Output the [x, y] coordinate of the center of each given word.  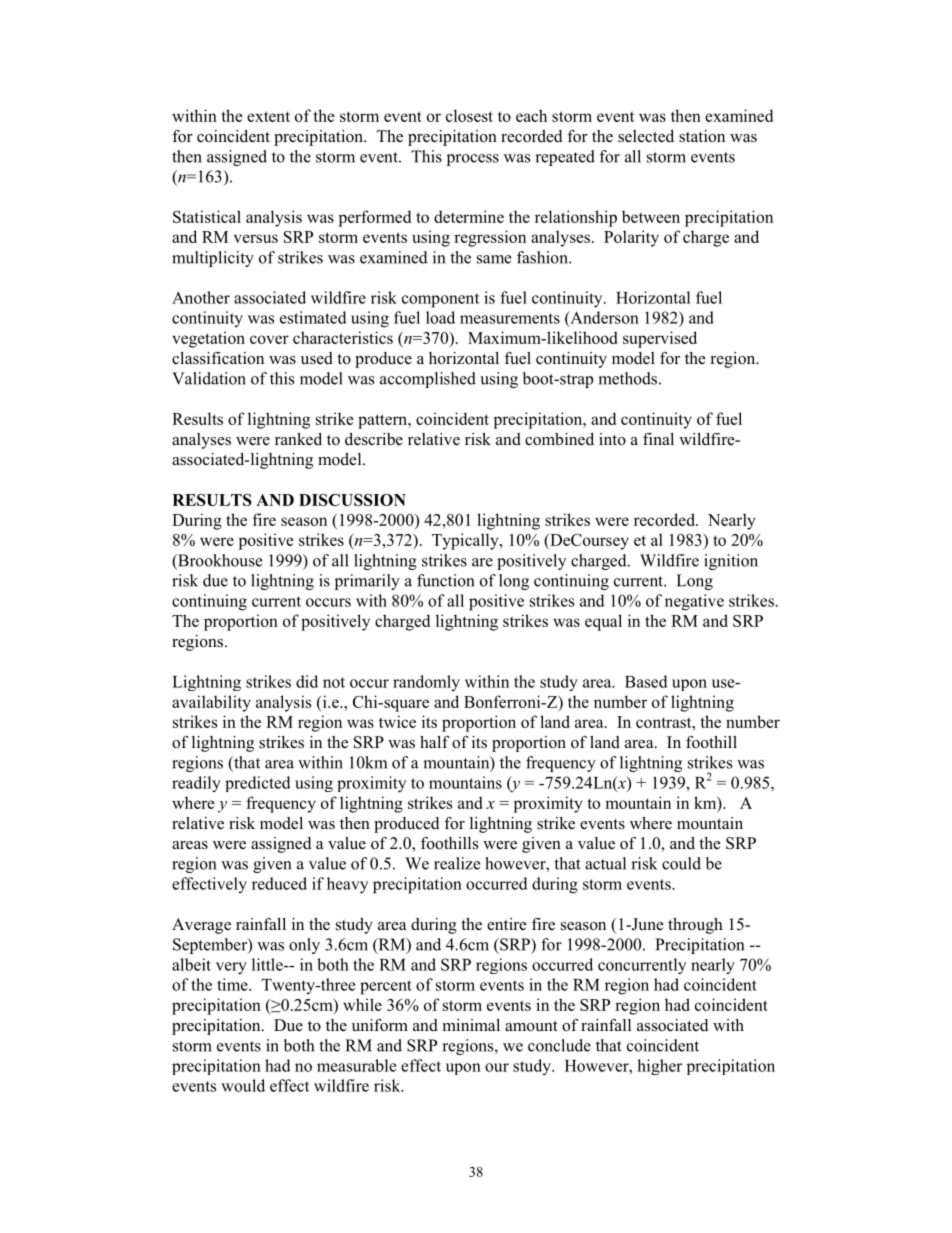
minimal [471, 1025]
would [243, 1085]
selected [646, 136]
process [473, 160]
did [307, 681]
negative [694, 602]
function [445, 580]
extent [268, 116]
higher [659, 1067]
